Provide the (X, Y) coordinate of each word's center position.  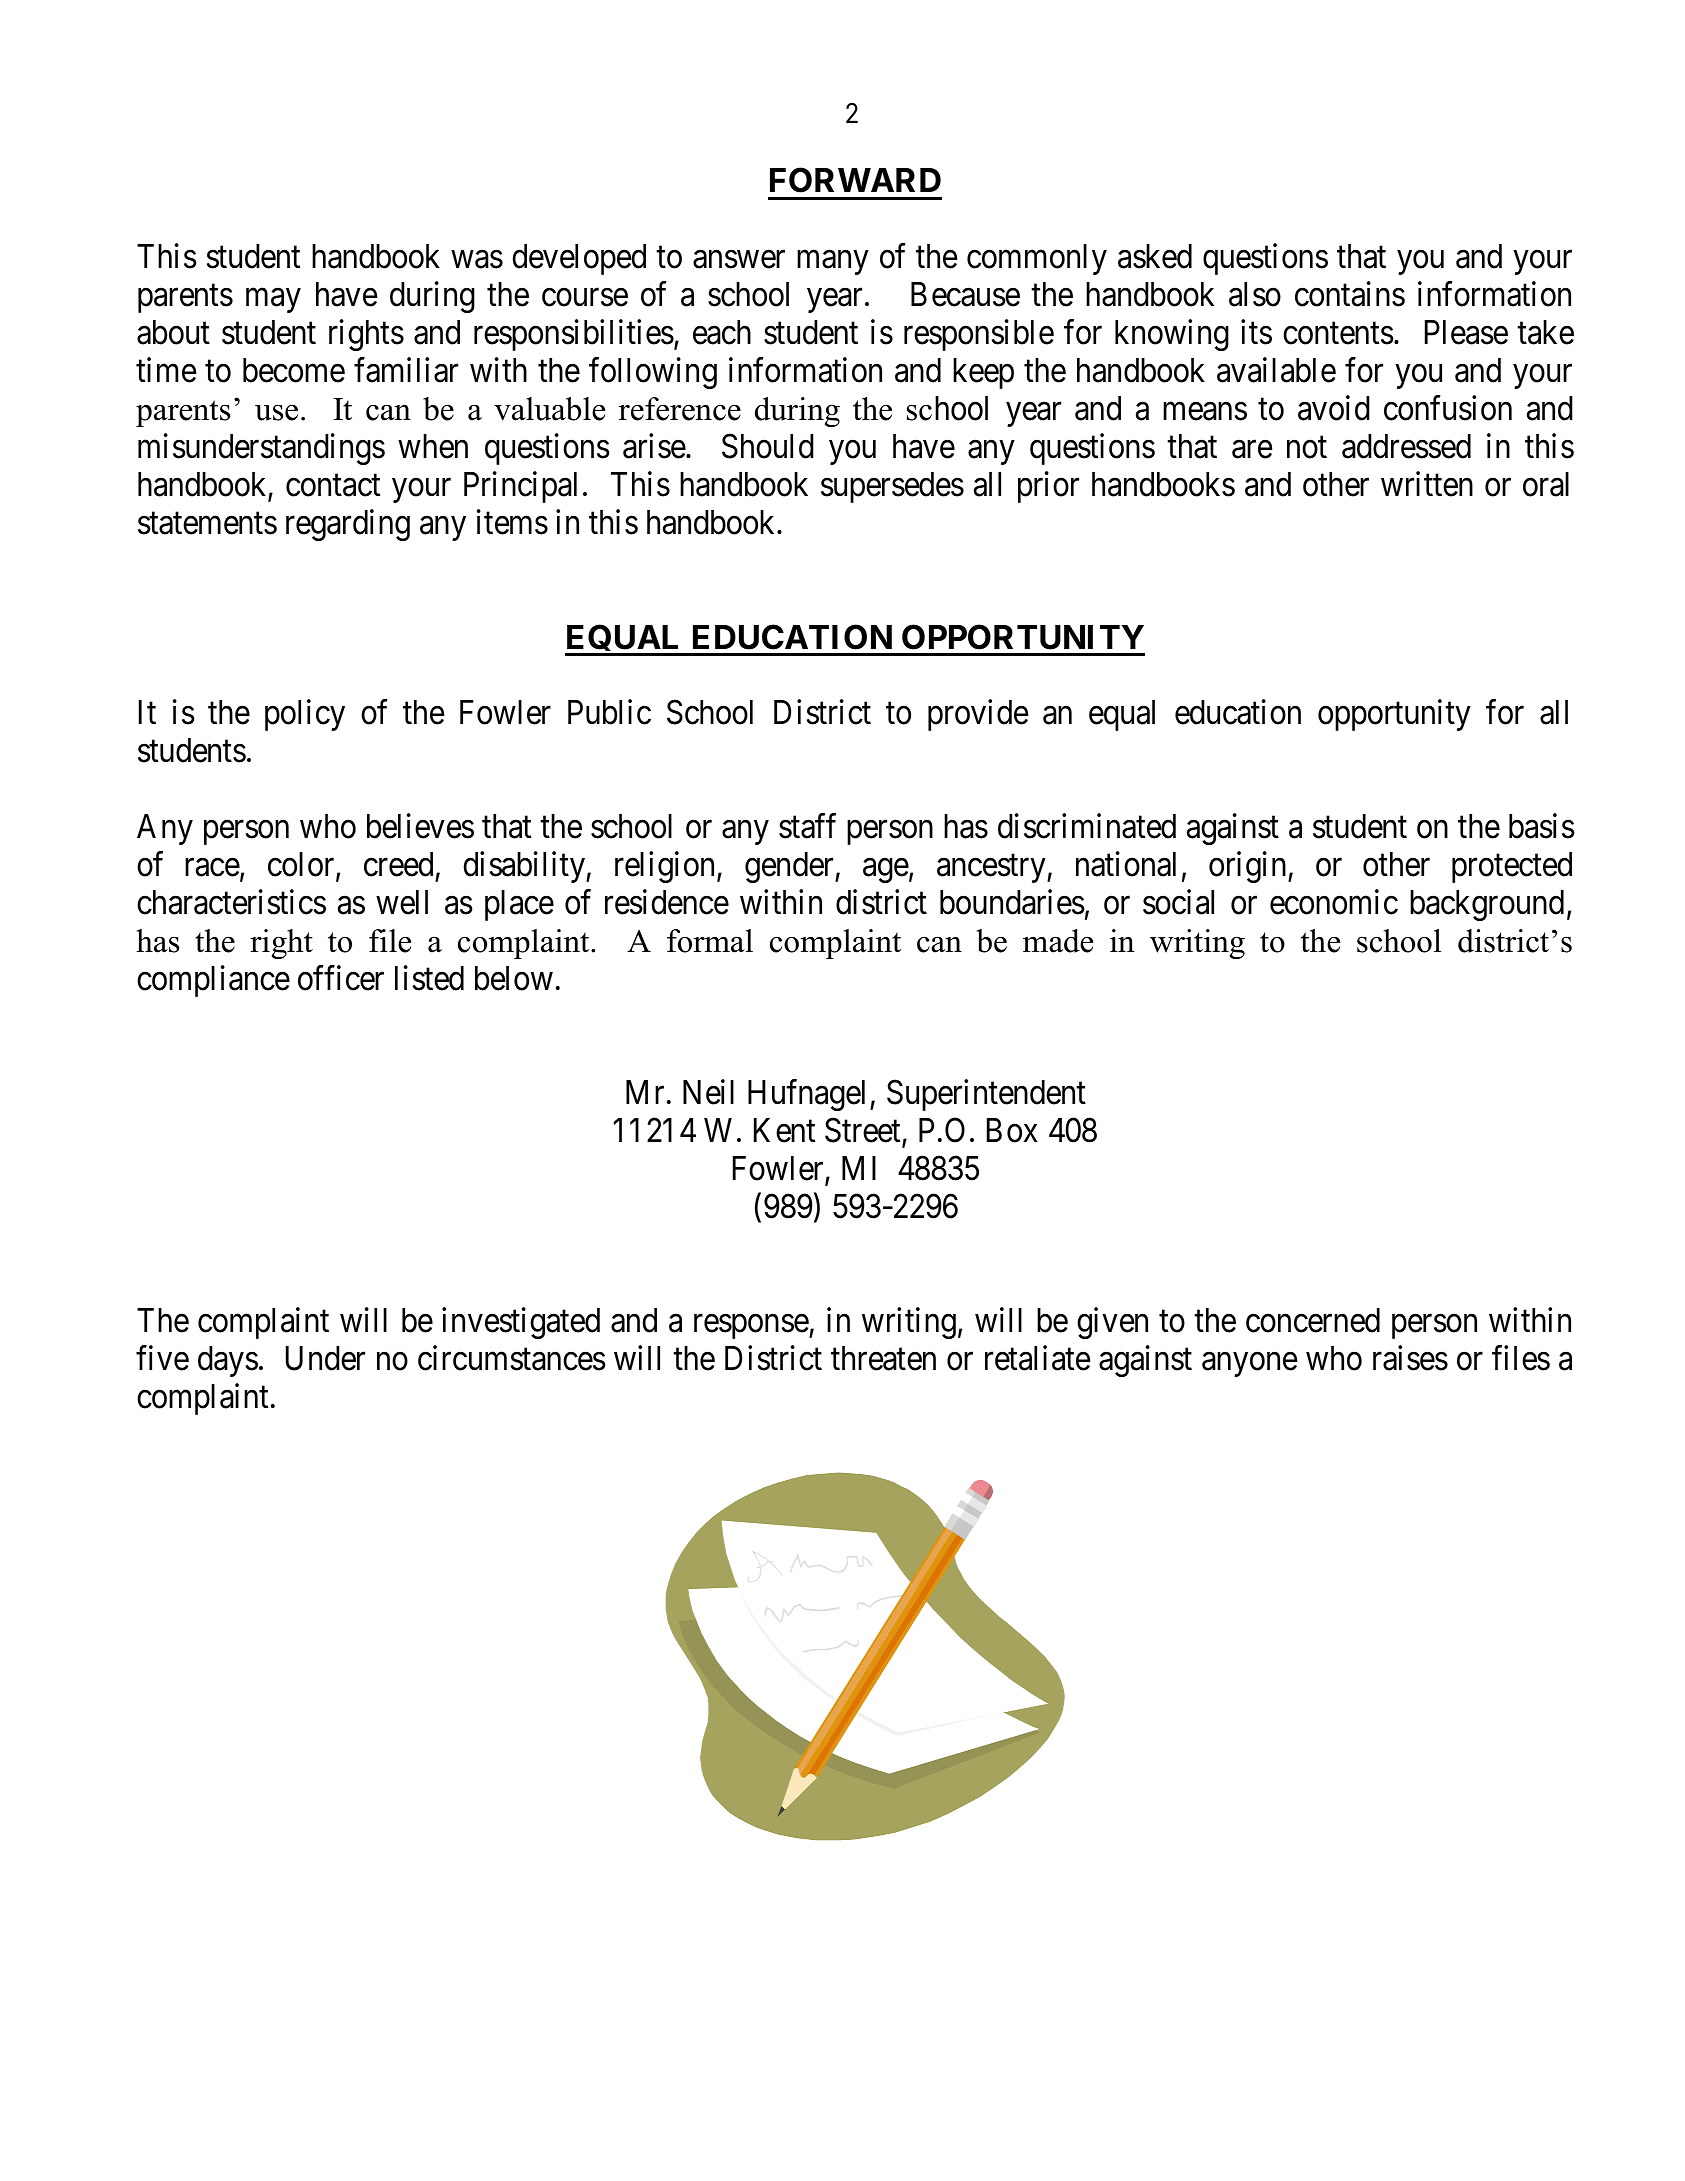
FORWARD (855, 180)
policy (305, 715)
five (162, 1358)
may (273, 301)
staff (807, 826)
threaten (883, 1358)
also (1255, 294)
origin (1249, 867)
